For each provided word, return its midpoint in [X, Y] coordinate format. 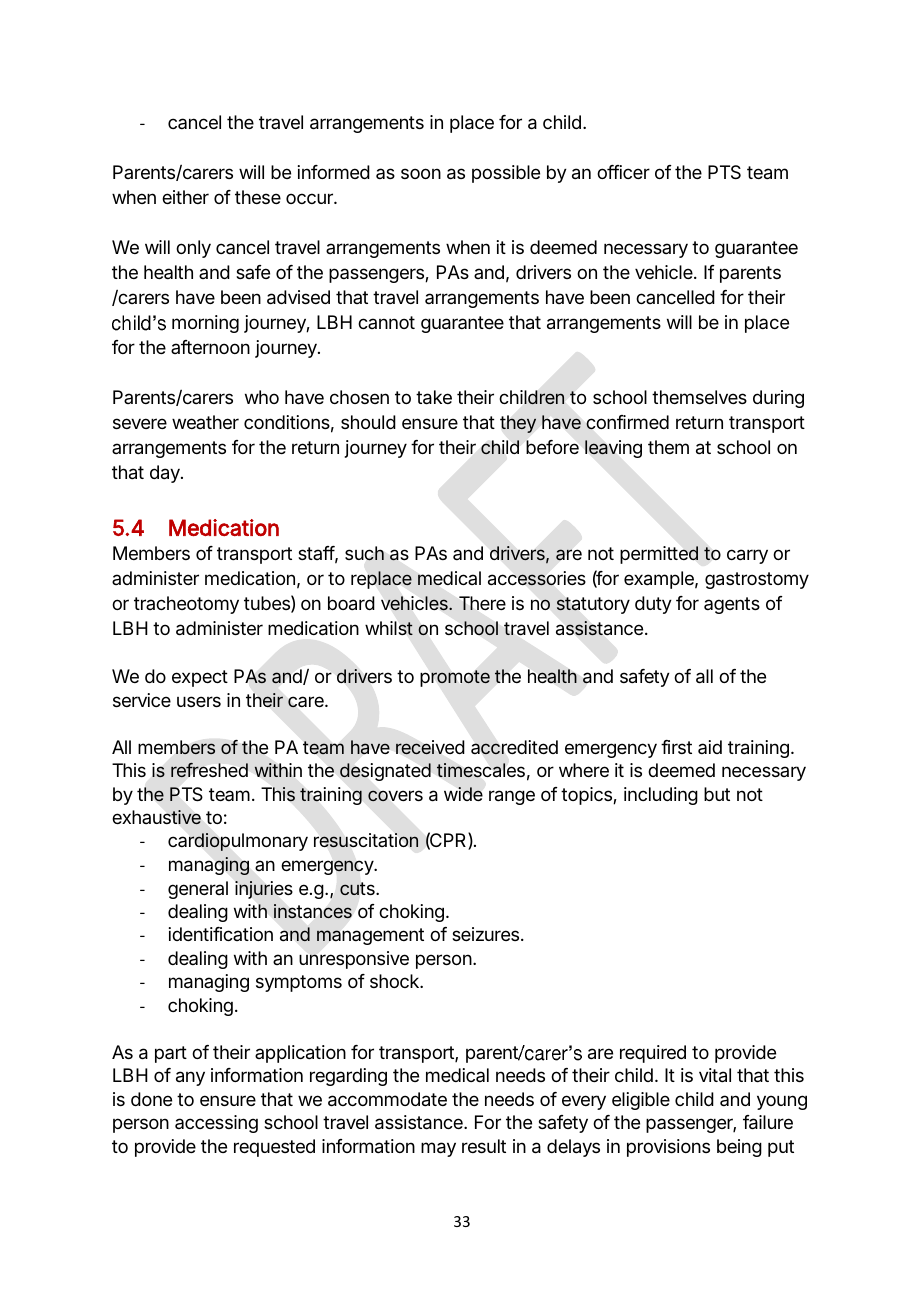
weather [205, 422]
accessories [537, 578]
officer [623, 172]
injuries [264, 890]
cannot [386, 322]
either [185, 197]
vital [715, 1075]
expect [200, 678]
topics [586, 796]
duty [653, 605]
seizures [485, 934]
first [676, 747]
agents [732, 605]
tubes [267, 603]
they [518, 424]
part [171, 1054]
